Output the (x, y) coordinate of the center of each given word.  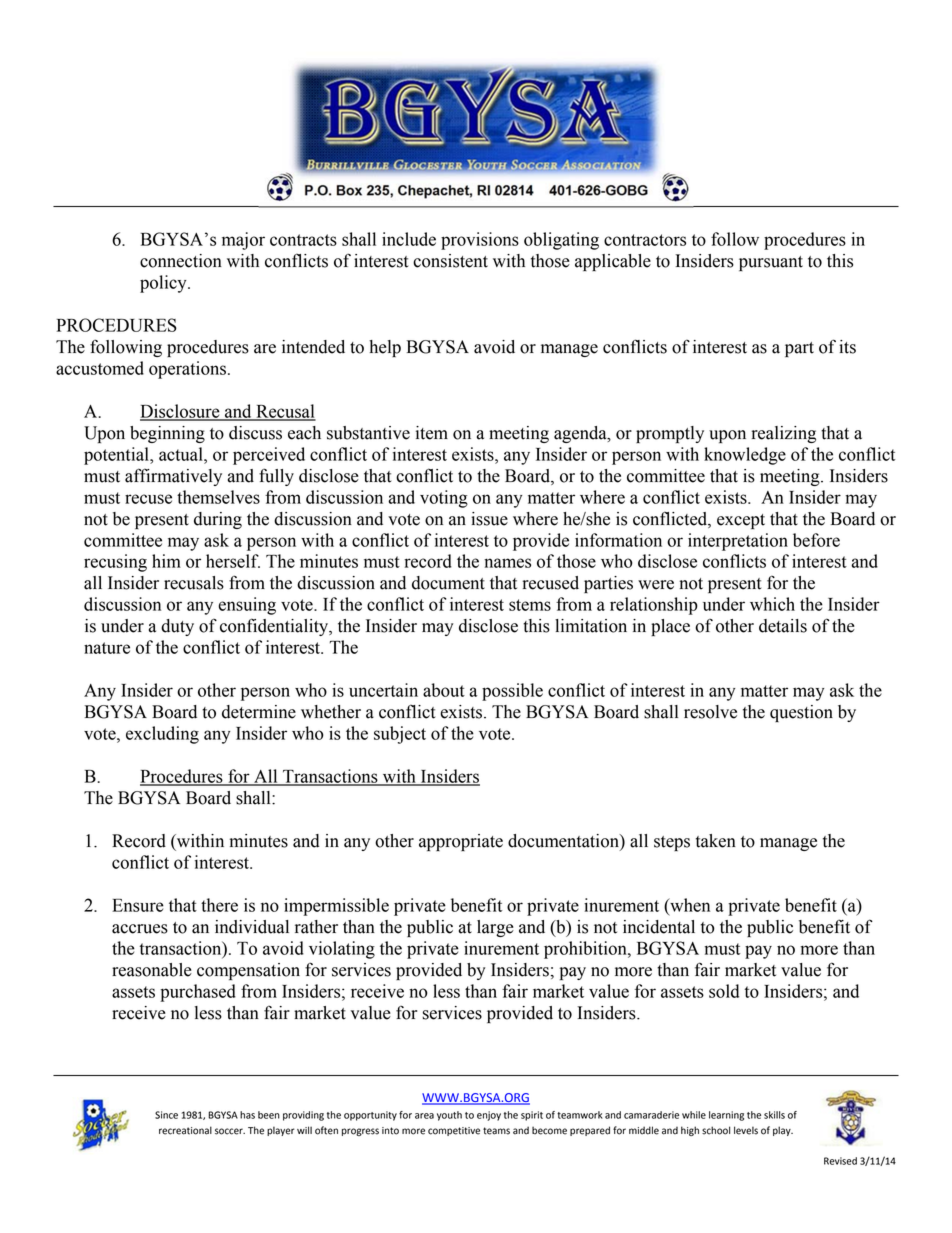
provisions (480, 241)
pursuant (771, 263)
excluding (162, 735)
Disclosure (181, 412)
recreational (185, 1130)
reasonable (152, 970)
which (772, 604)
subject (400, 735)
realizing (783, 434)
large (495, 928)
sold (724, 991)
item (432, 433)
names (507, 563)
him (166, 561)
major (243, 241)
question (801, 713)
